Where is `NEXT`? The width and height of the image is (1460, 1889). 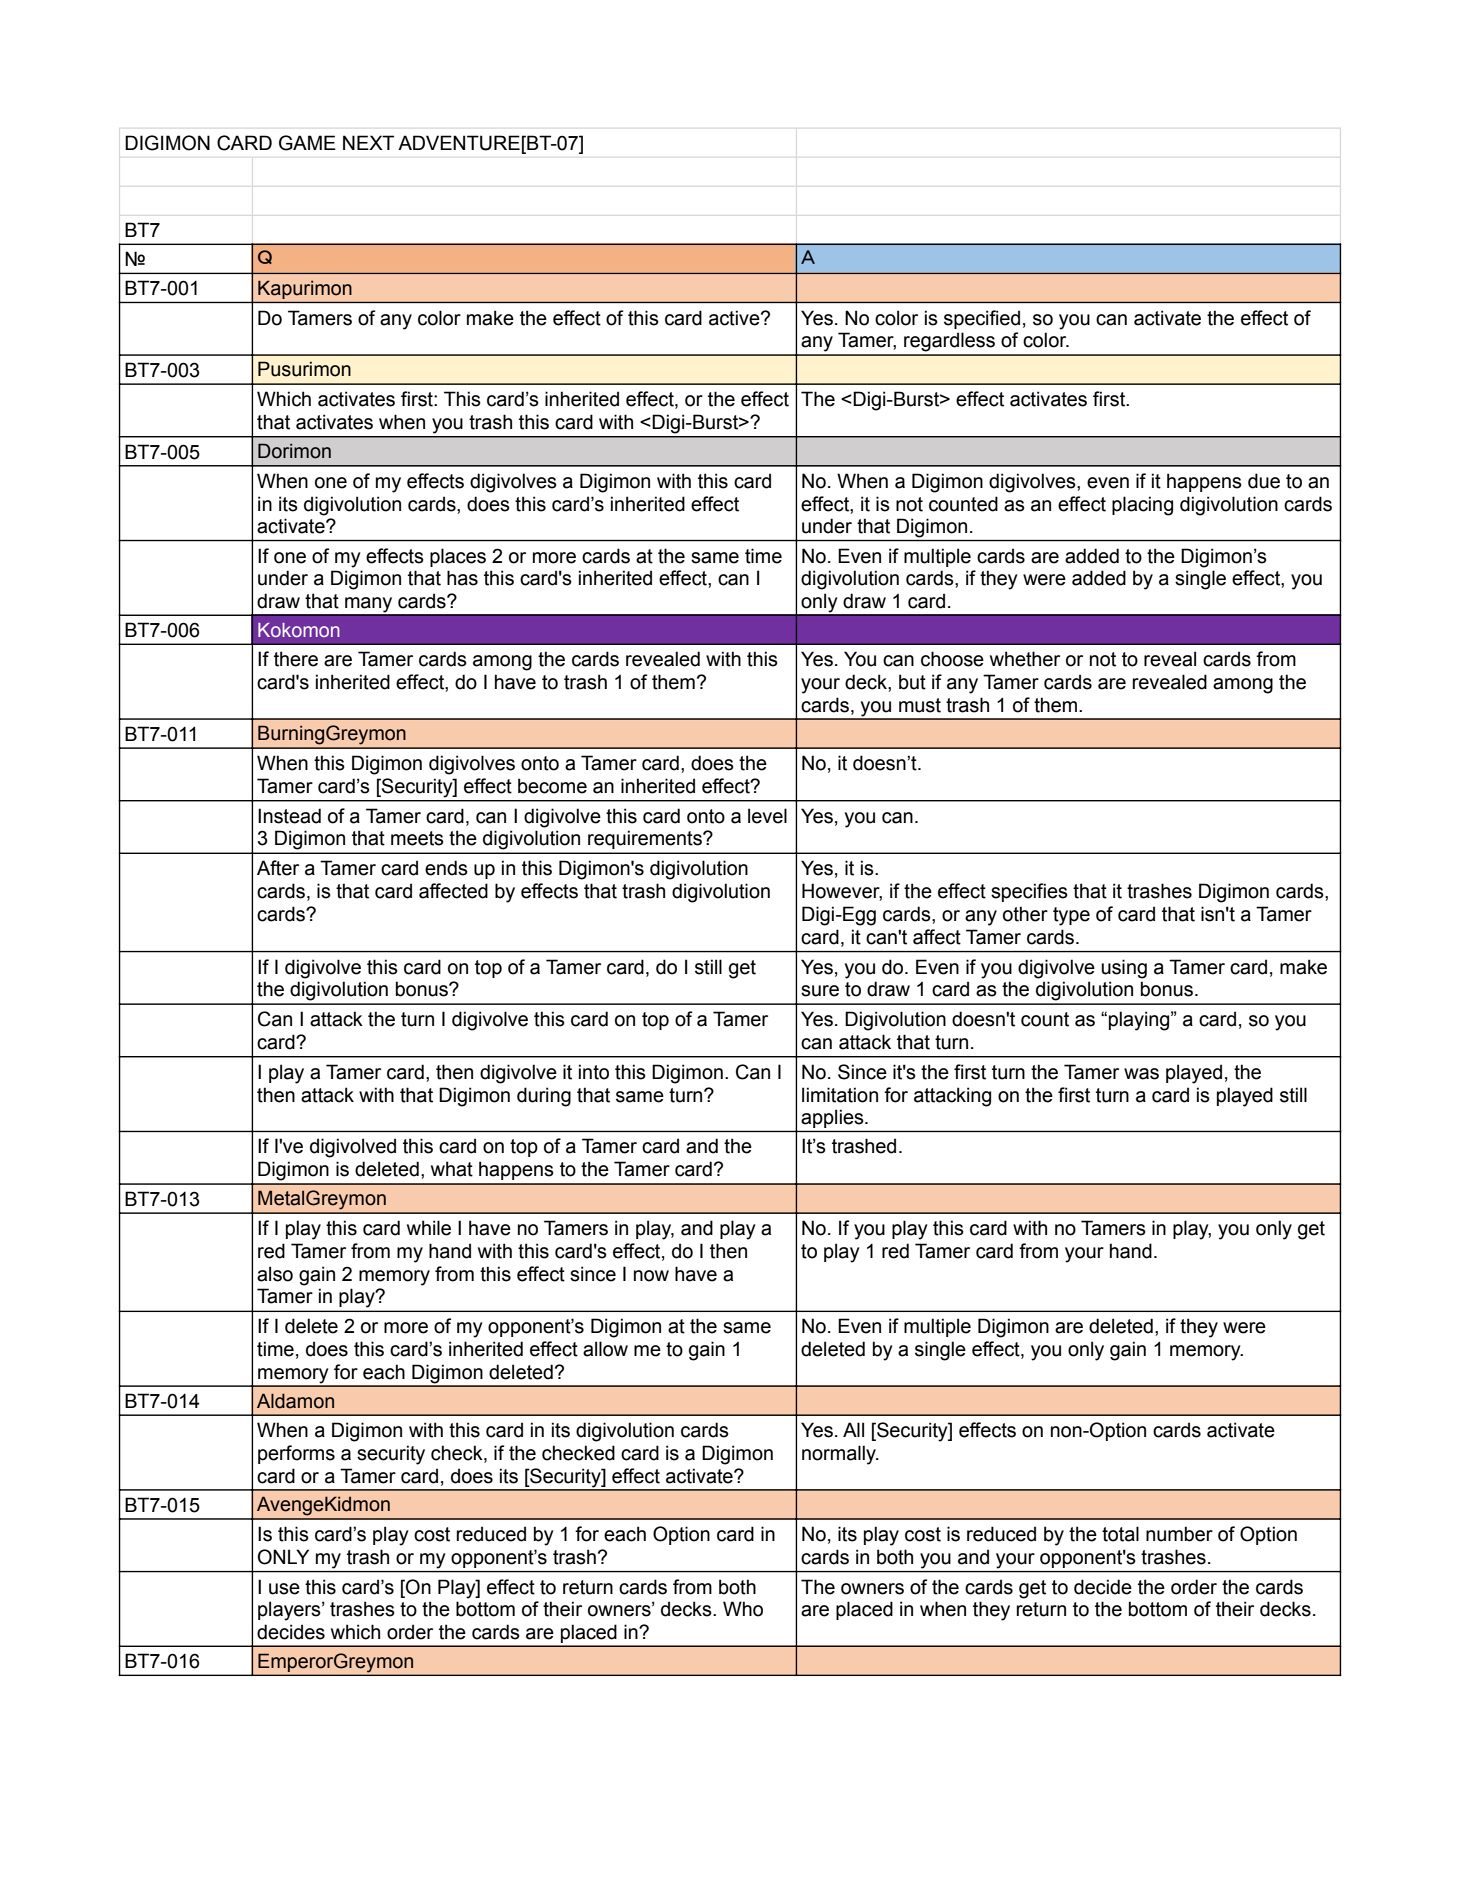 NEXT is located at coordinates (368, 142).
